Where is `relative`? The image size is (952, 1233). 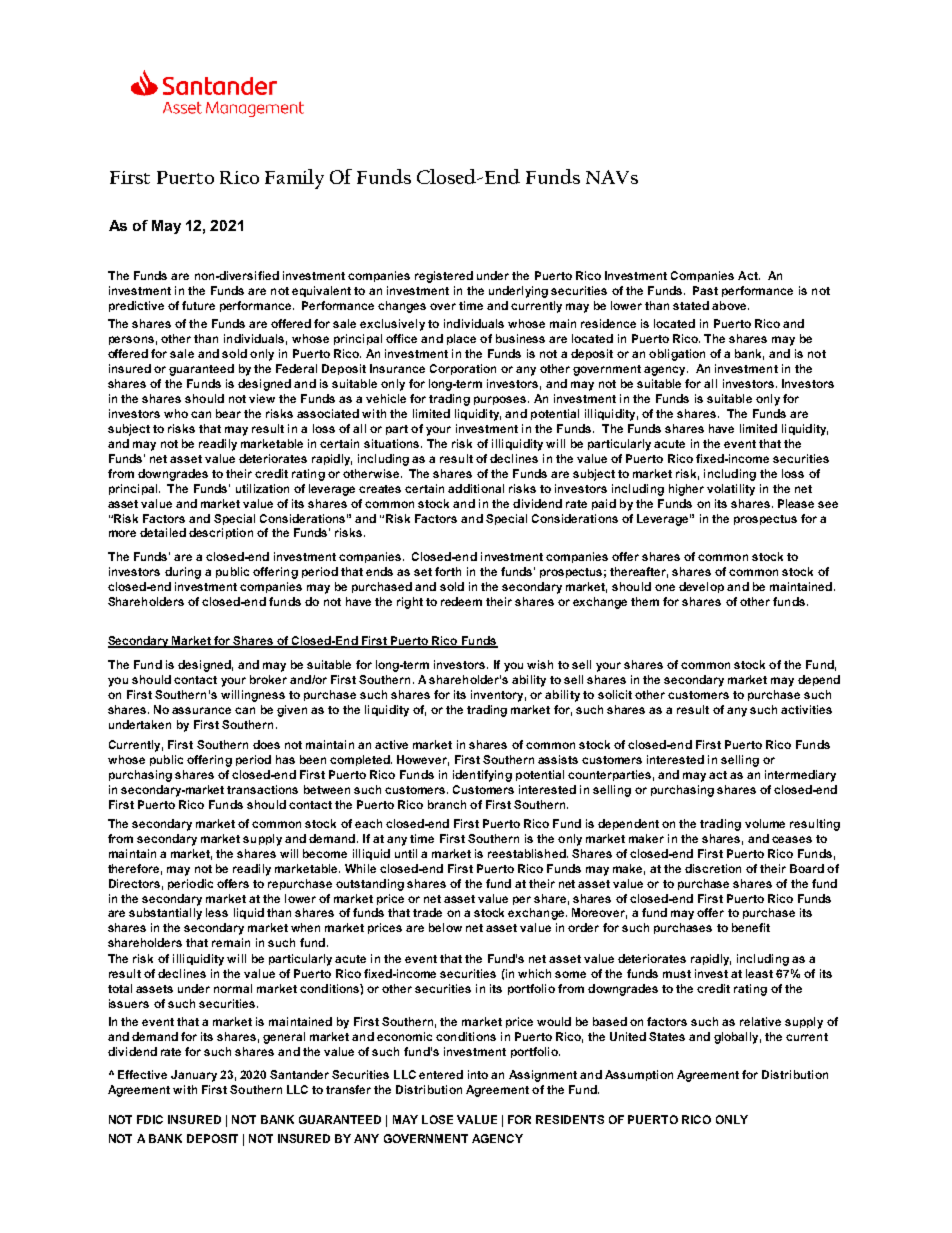
relative is located at coordinates (760, 1021).
